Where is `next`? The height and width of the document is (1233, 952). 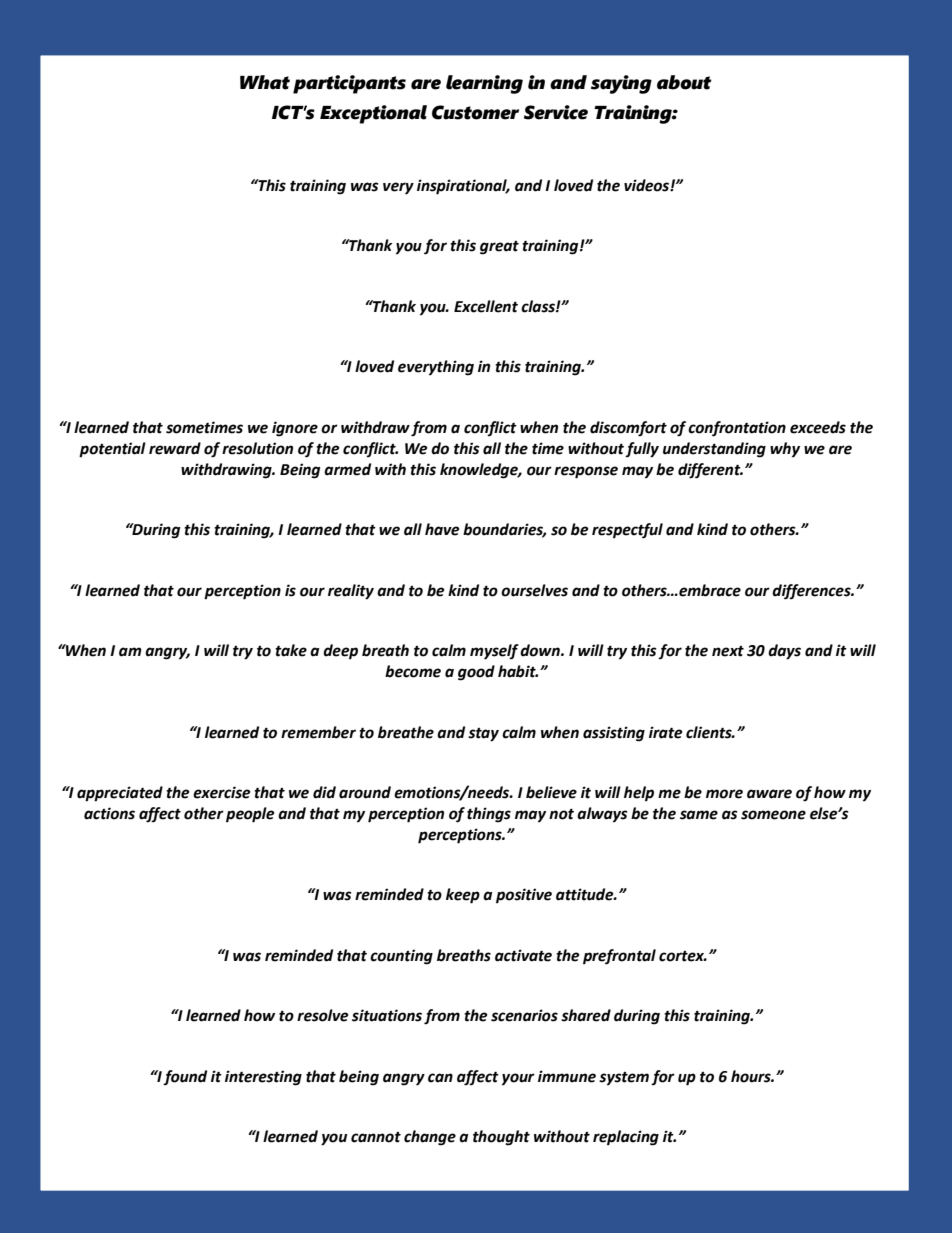 next is located at coordinates (728, 651).
